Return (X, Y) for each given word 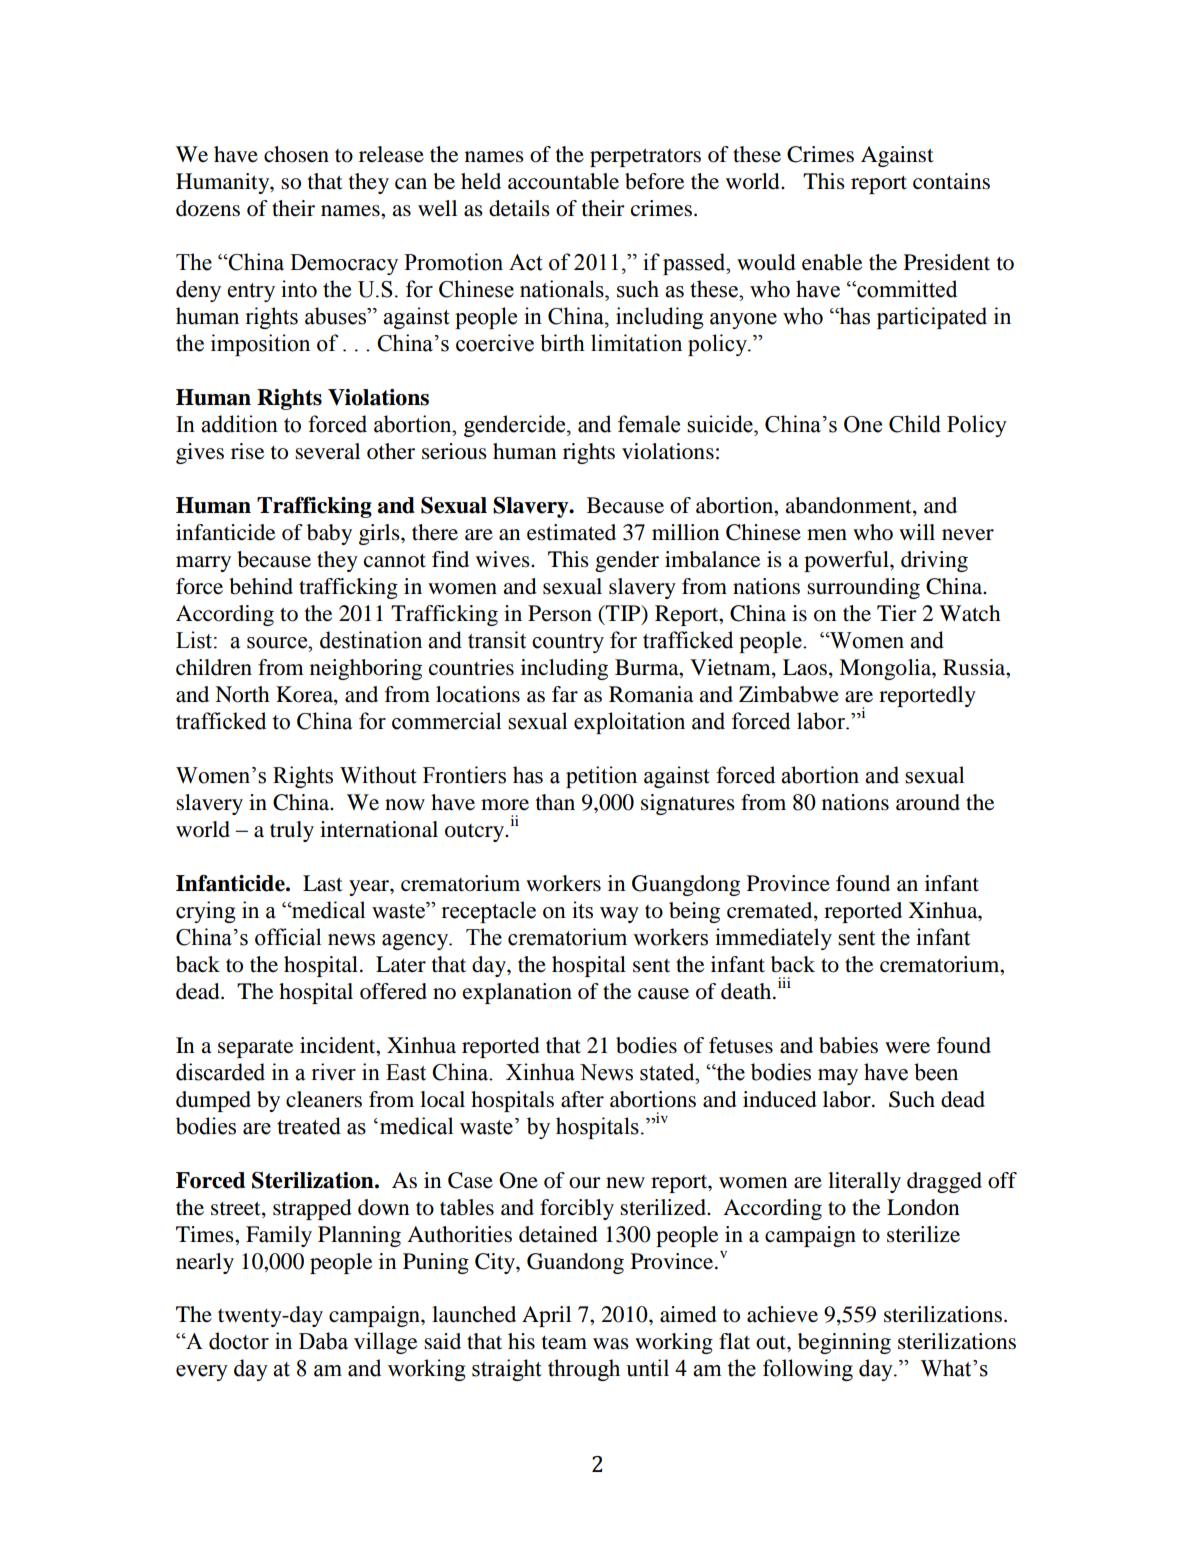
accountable (563, 181)
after (582, 1099)
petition (601, 777)
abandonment (849, 506)
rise (247, 451)
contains (951, 181)
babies (848, 1045)
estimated (571, 532)
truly (292, 831)
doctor (239, 1341)
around (928, 802)
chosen (296, 154)
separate (255, 1049)
